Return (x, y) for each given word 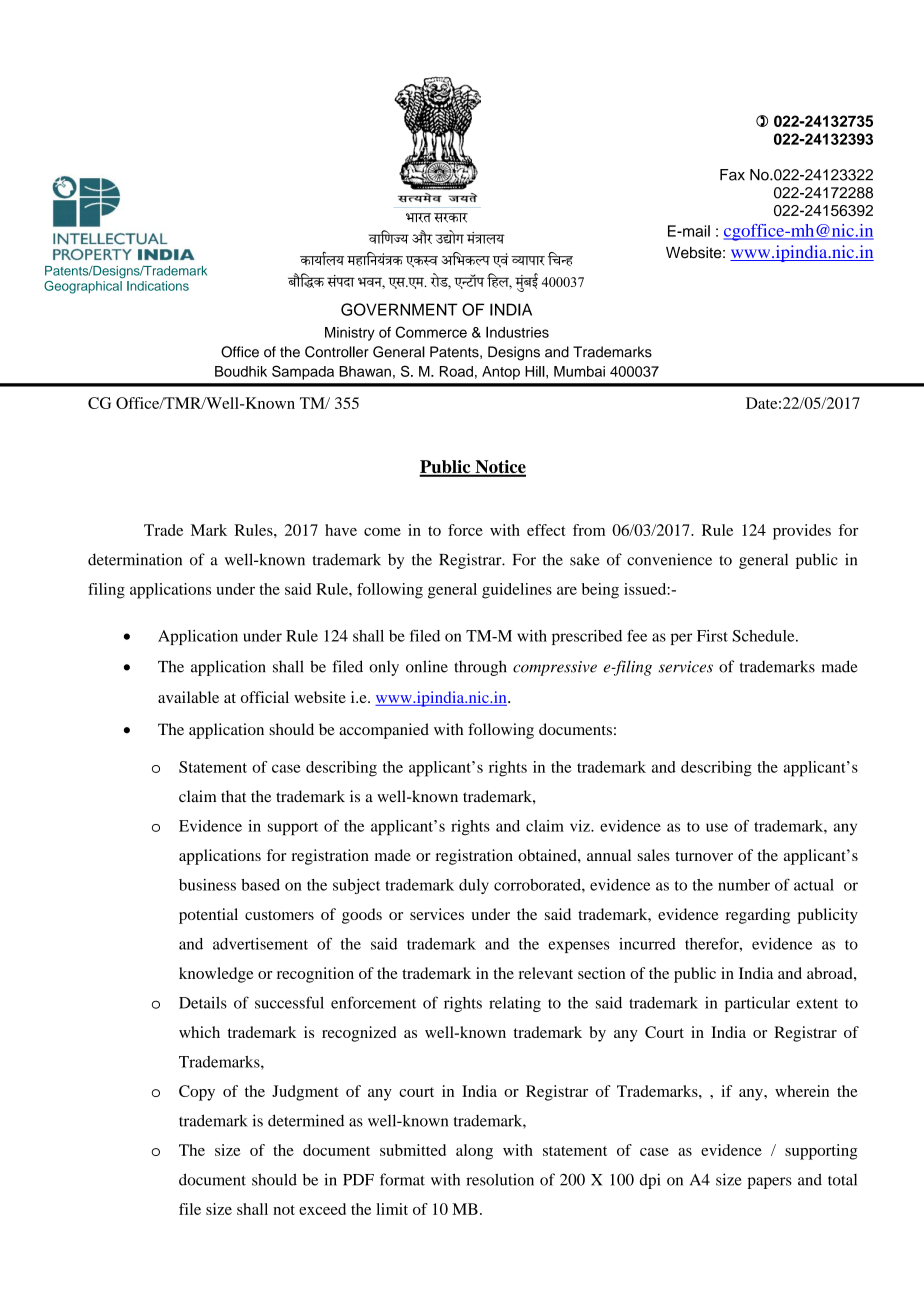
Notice (499, 468)
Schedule (765, 636)
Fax (732, 175)
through (480, 668)
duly (474, 886)
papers (770, 1183)
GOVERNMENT (399, 309)
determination (135, 559)
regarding (758, 916)
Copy (197, 1093)
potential (208, 916)
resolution (500, 1179)
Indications (158, 286)
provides (802, 532)
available (188, 697)
